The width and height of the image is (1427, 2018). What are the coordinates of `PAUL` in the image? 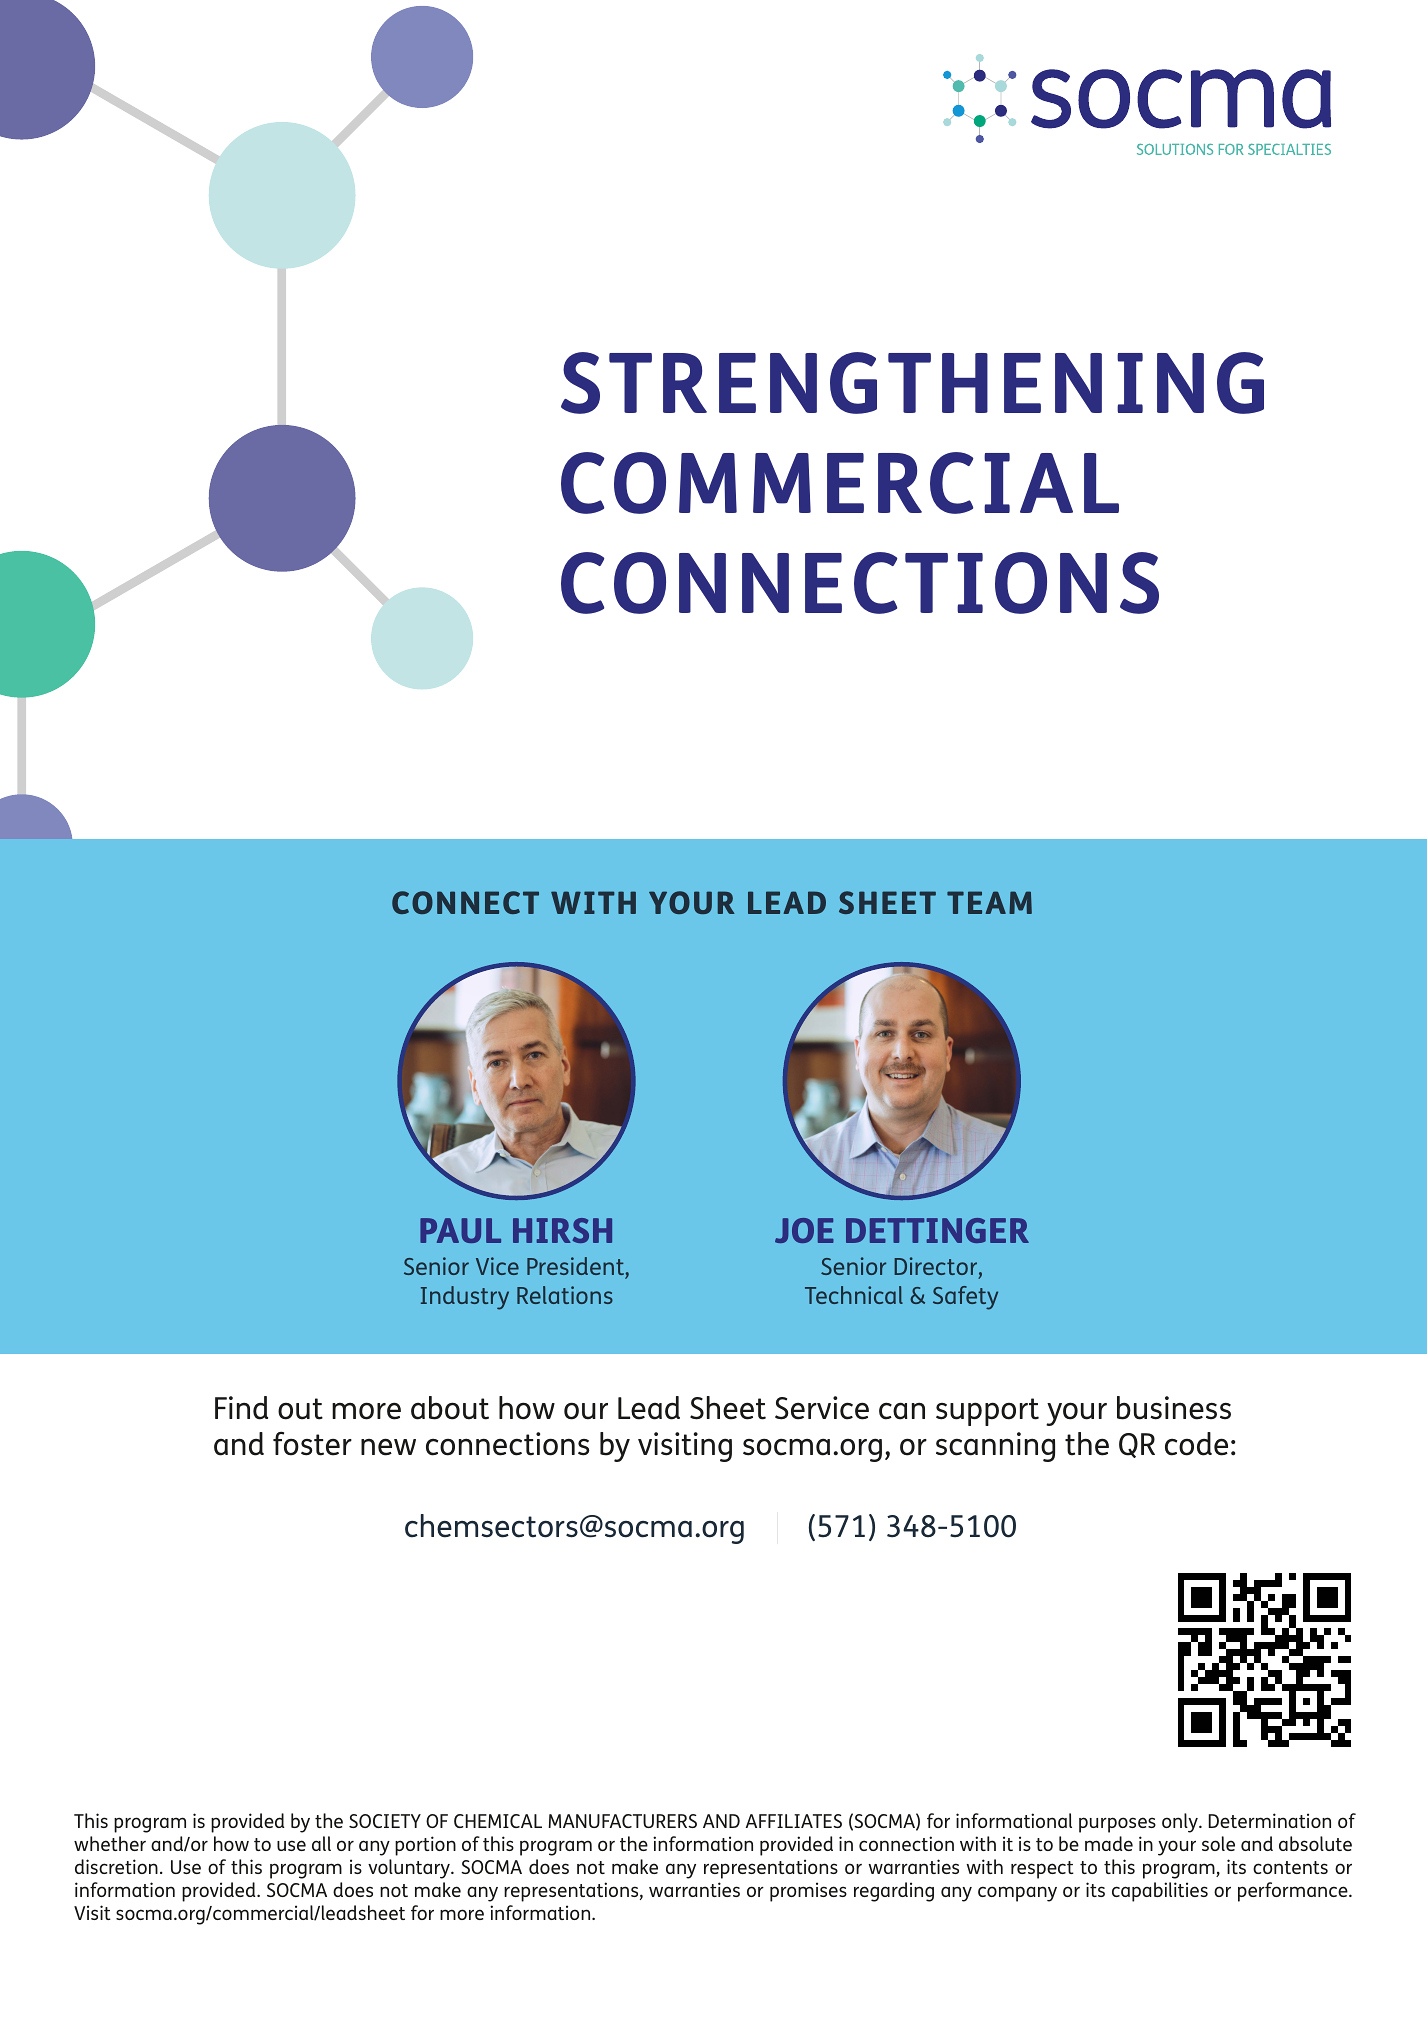 It's located at (460, 1230).
